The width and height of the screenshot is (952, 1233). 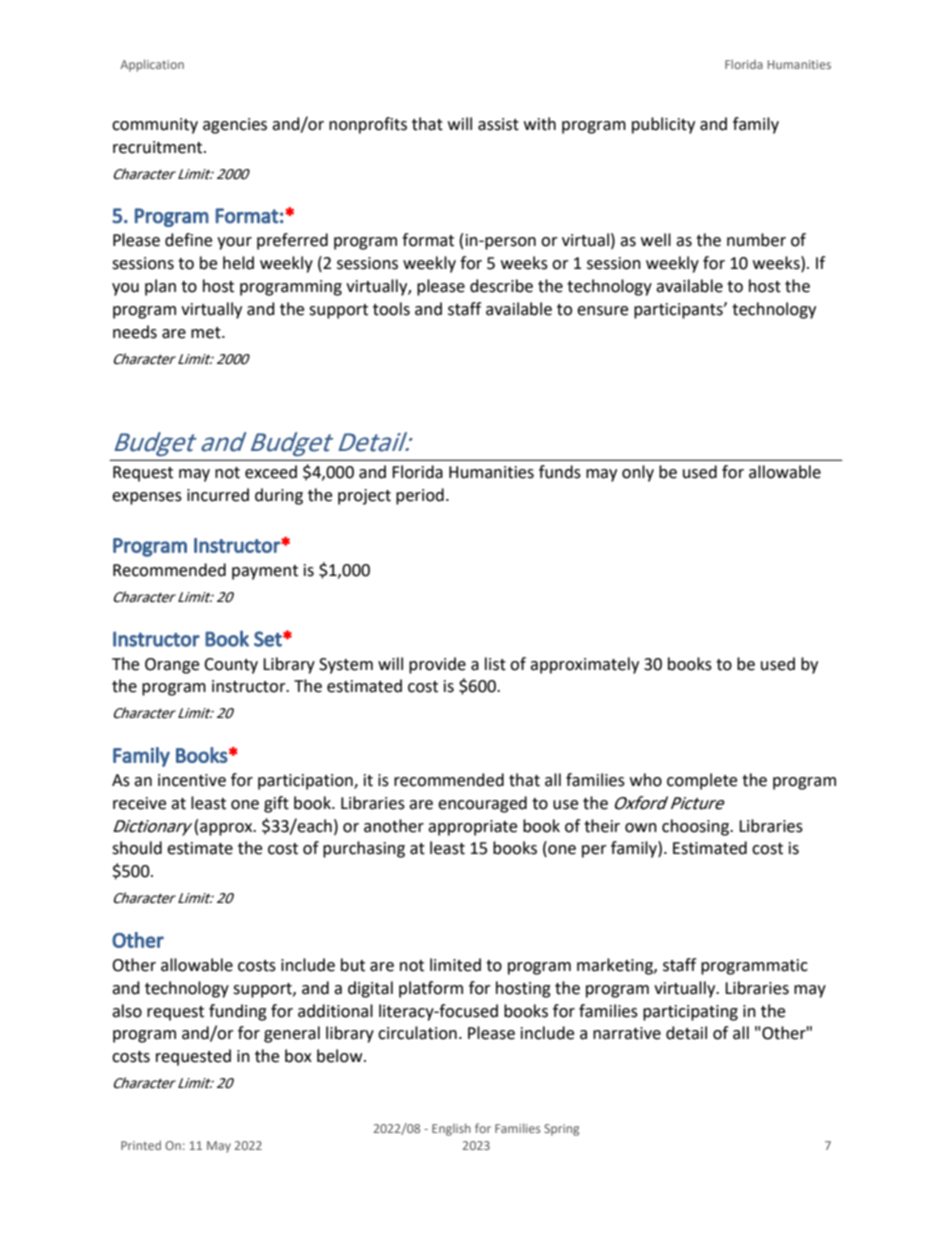 What do you see at coordinates (265, 572) in the screenshot?
I see `payment` at bounding box center [265, 572].
